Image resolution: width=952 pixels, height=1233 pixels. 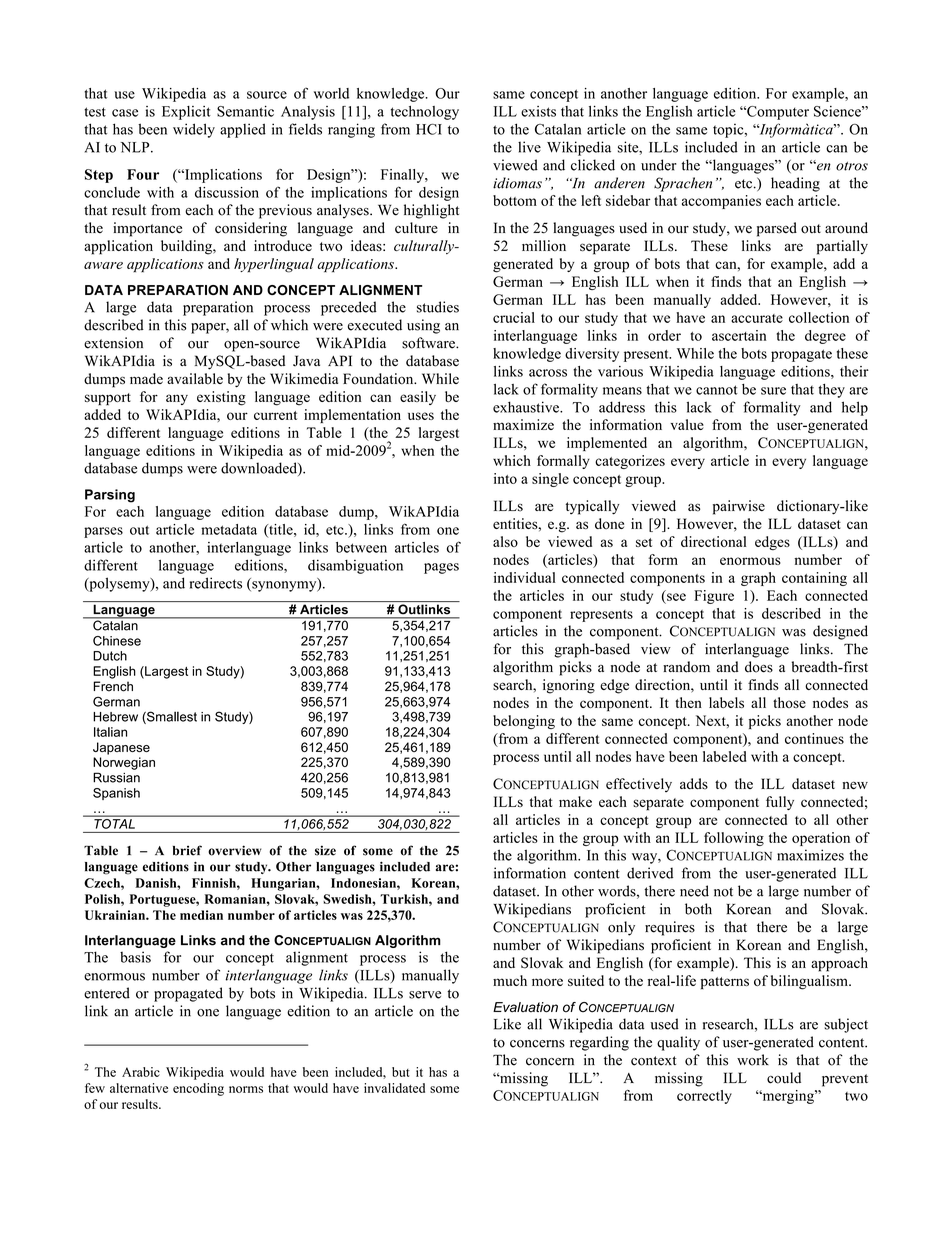 What do you see at coordinates (739, 335) in the screenshot?
I see `ascertain` at bounding box center [739, 335].
